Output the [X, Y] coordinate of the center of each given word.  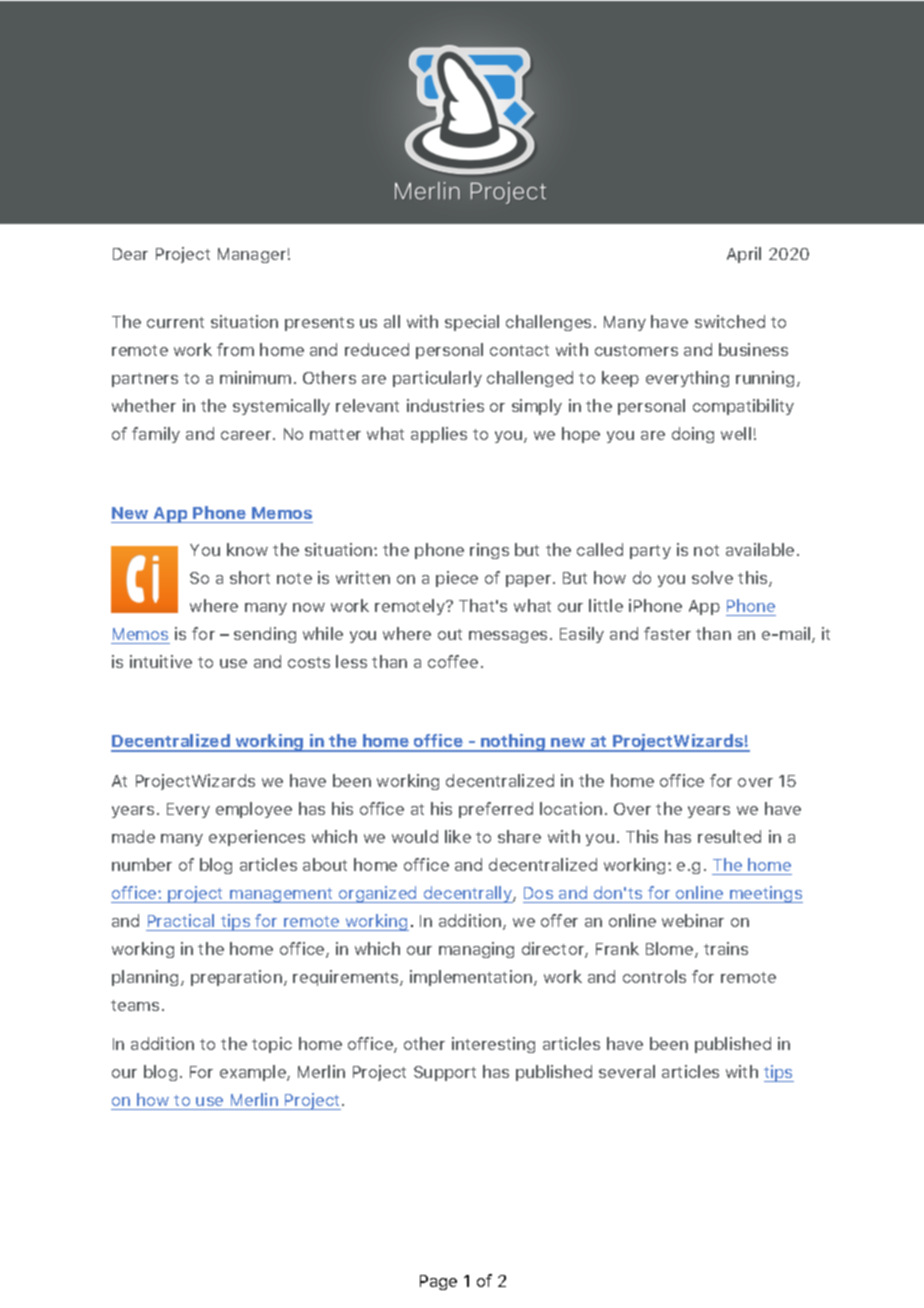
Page [438, 1282]
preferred [496, 810]
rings [489, 551]
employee [254, 810]
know [247, 549]
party [650, 552]
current [175, 322]
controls [654, 976]
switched [730, 321]
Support [445, 1073]
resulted [729, 836]
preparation [236, 978]
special [472, 323]
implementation [472, 978]
